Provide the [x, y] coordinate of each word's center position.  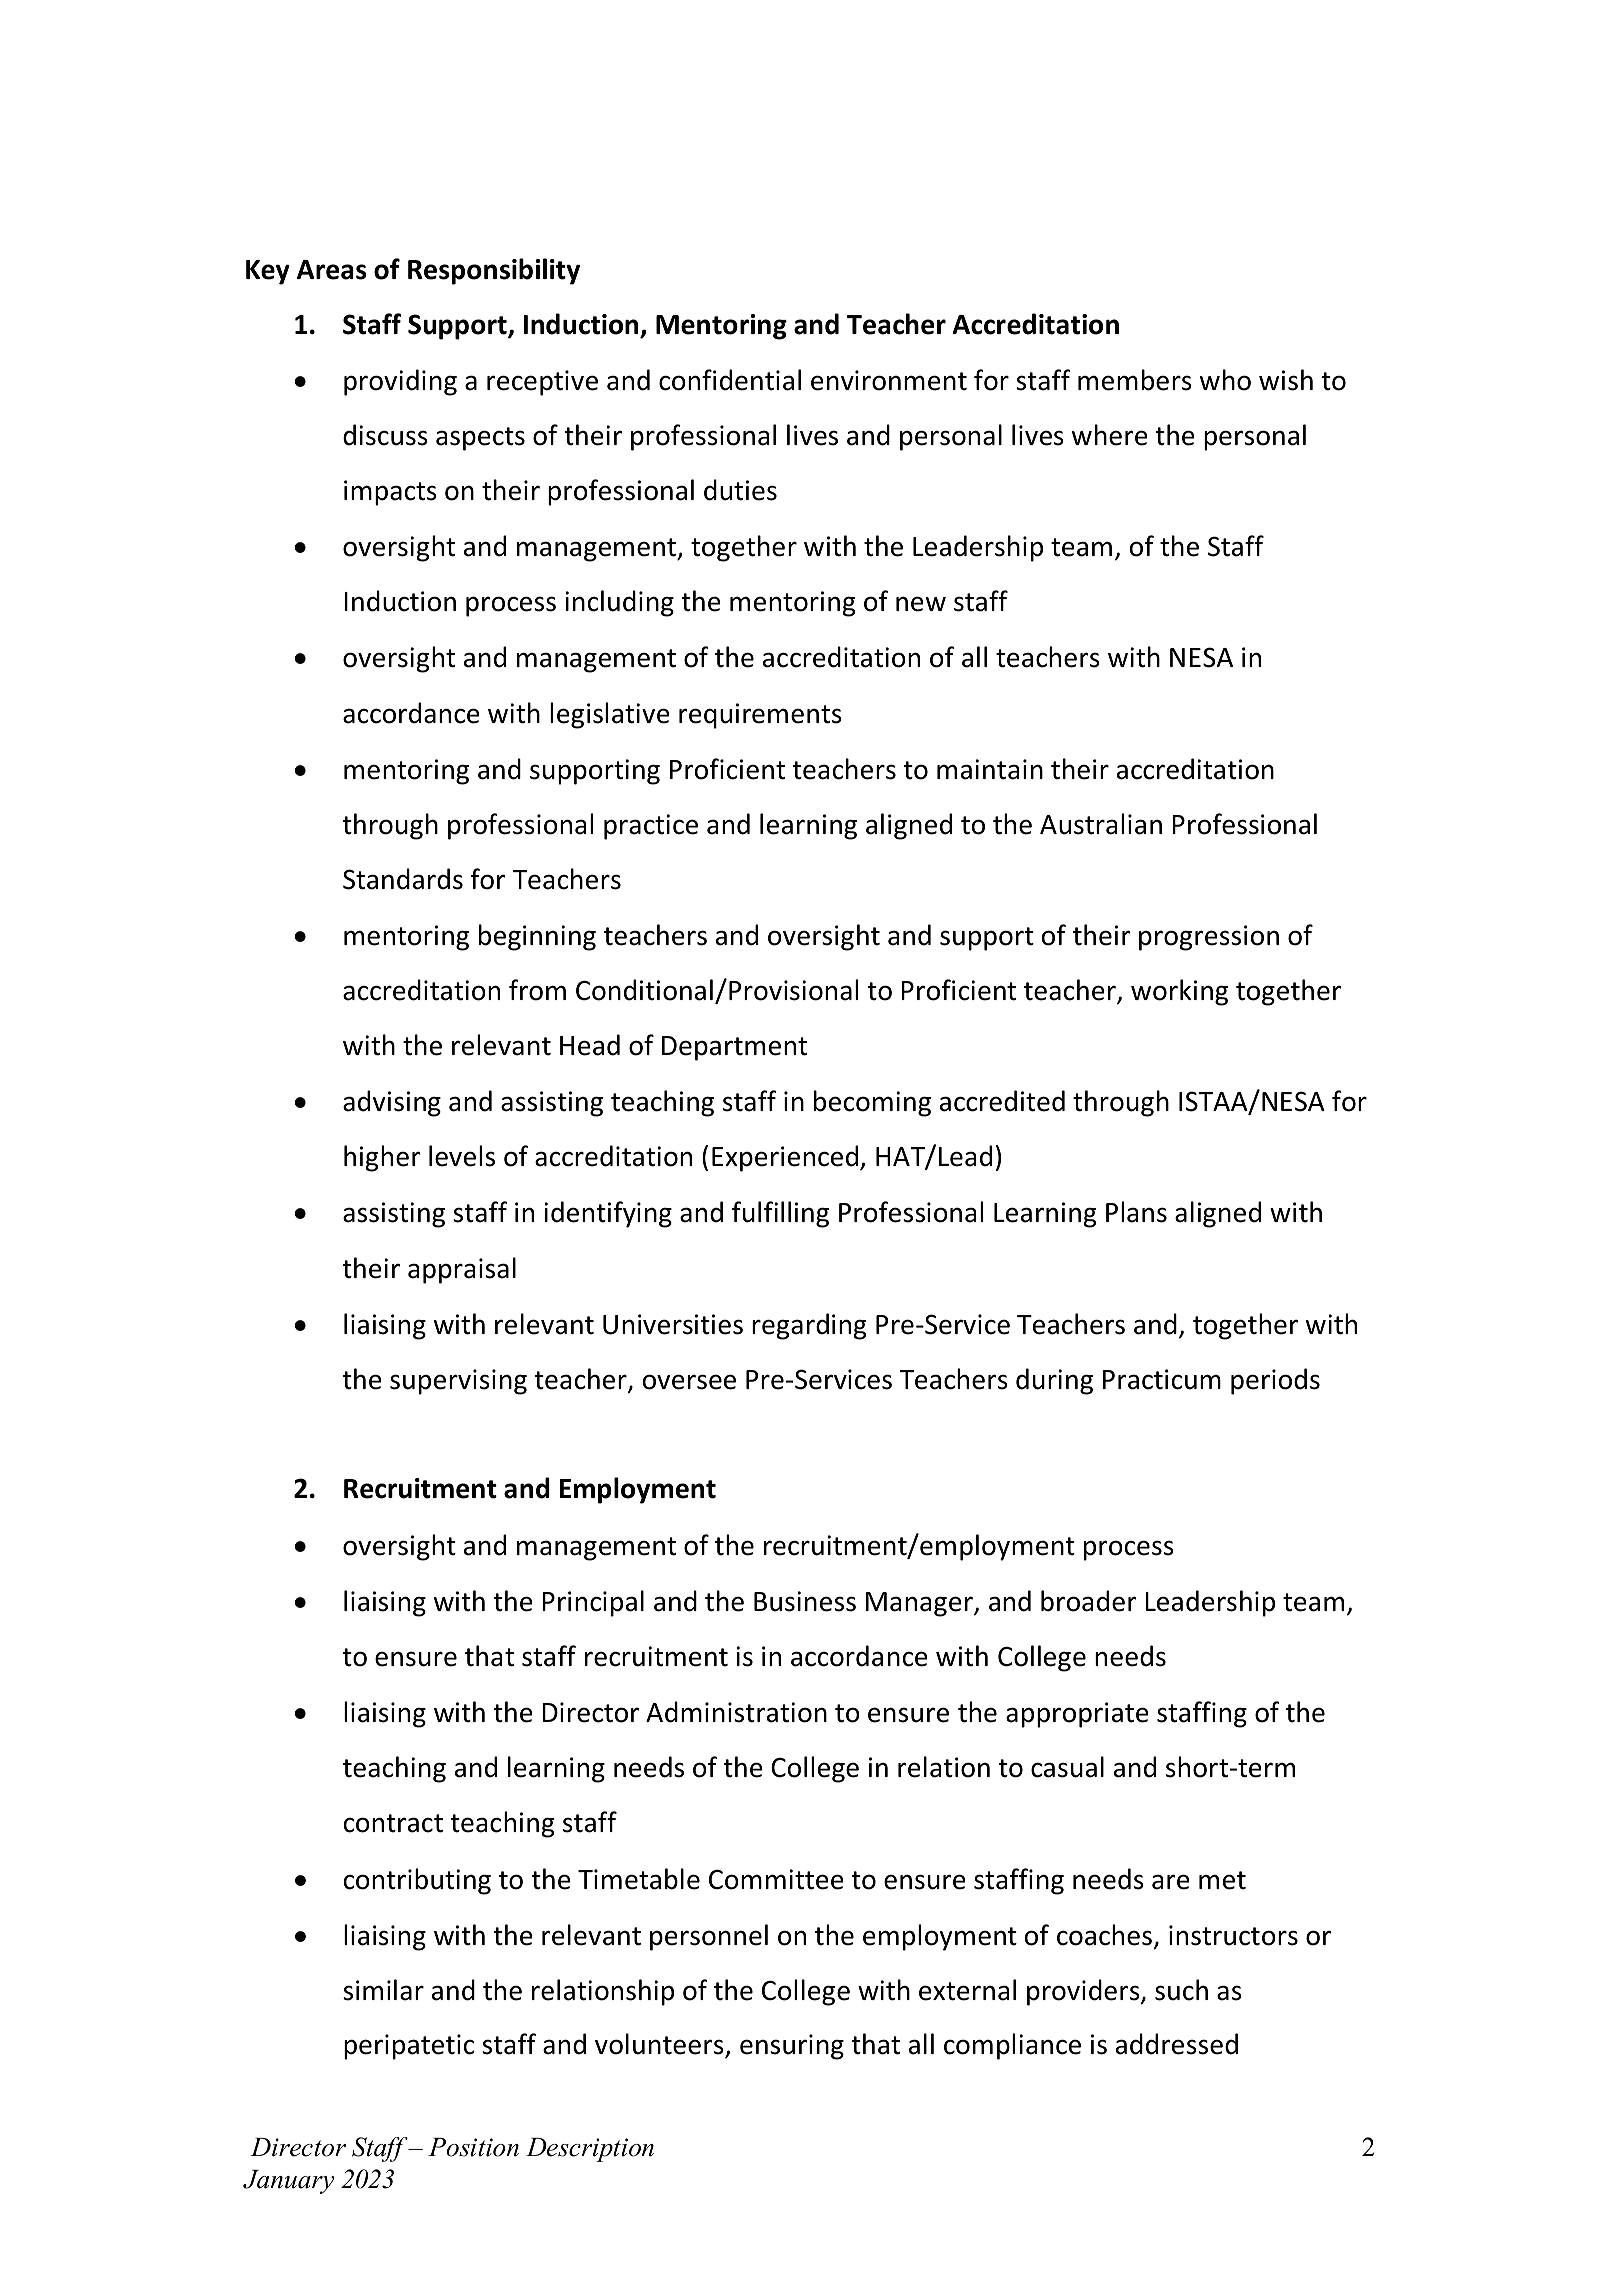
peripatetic [409, 2047]
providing [400, 382]
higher [382, 1158]
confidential [730, 380]
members [1135, 380]
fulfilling [780, 1214]
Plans [1136, 1212]
